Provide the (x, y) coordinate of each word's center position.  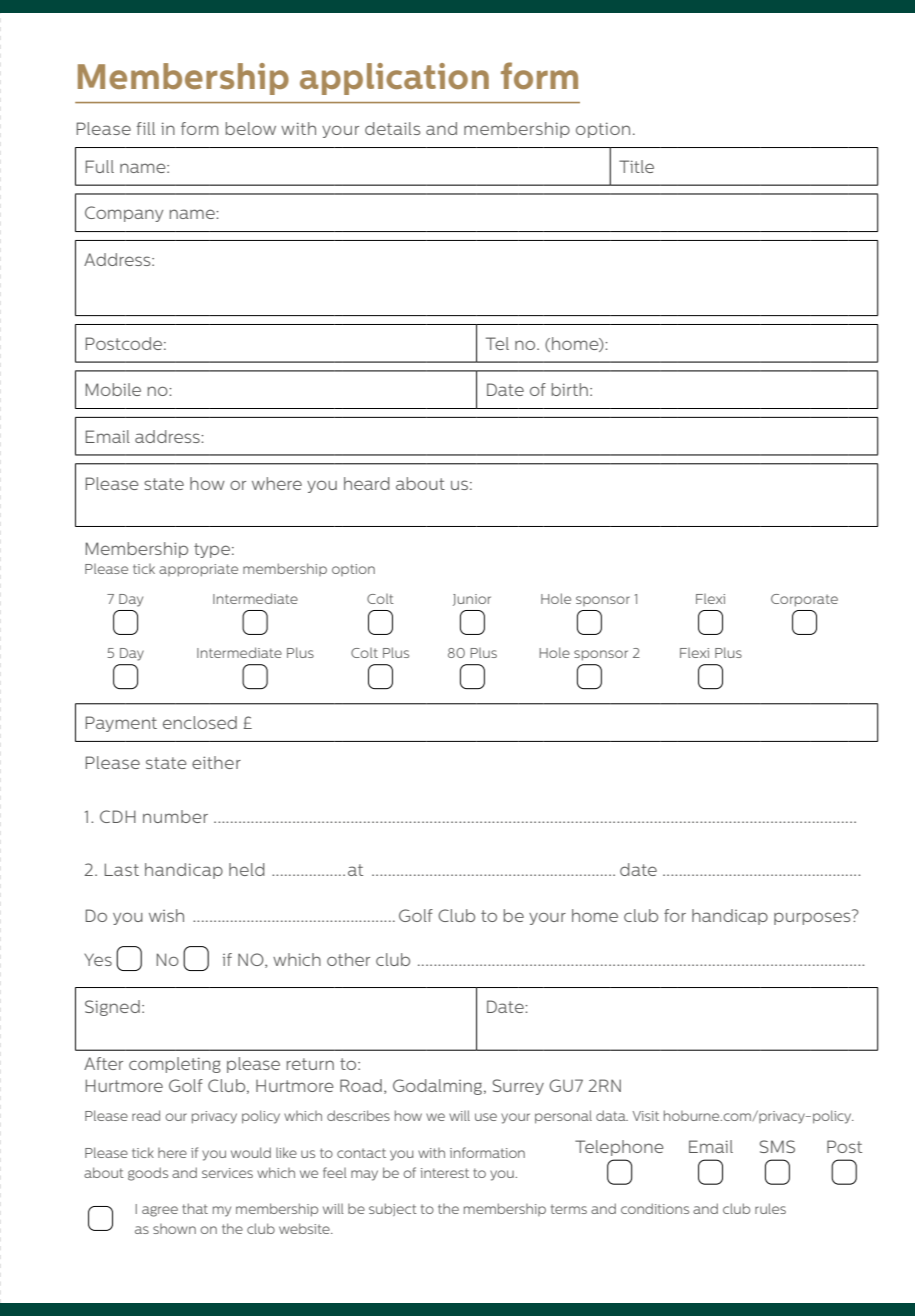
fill (146, 128)
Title (636, 166)
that (195, 1208)
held (247, 869)
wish (166, 915)
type (212, 550)
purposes (813, 917)
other (348, 959)
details (393, 128)
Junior (472, 600)
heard (367, 483)
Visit (646, 1116)
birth (570, 389)
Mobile (113, 389)
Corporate (804, 600)
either (216, 762)
